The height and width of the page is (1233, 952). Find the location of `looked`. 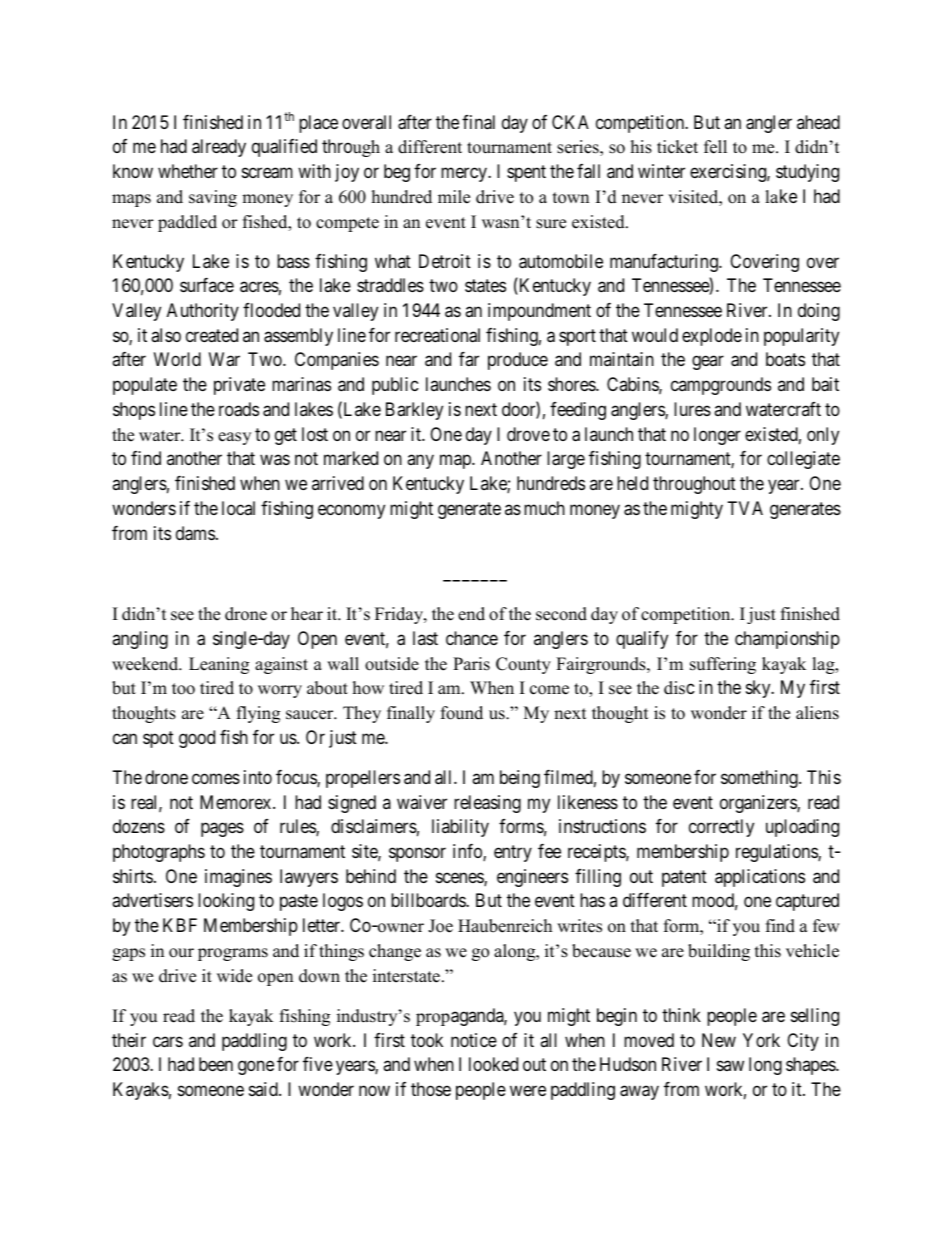

looked is located at coordinates (493, 1064).
